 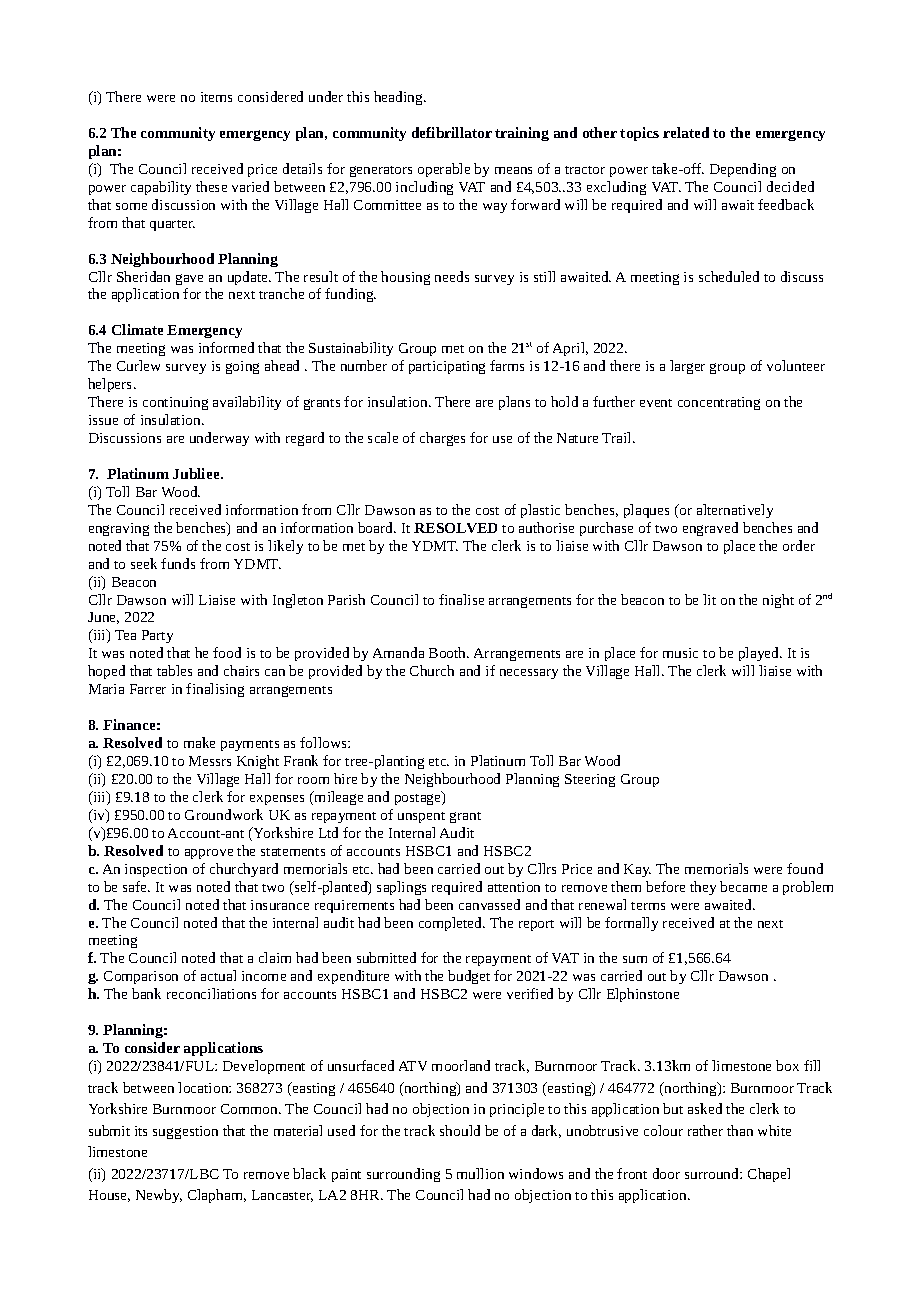 I want to click on Booth, so click(x=449, y=652).
